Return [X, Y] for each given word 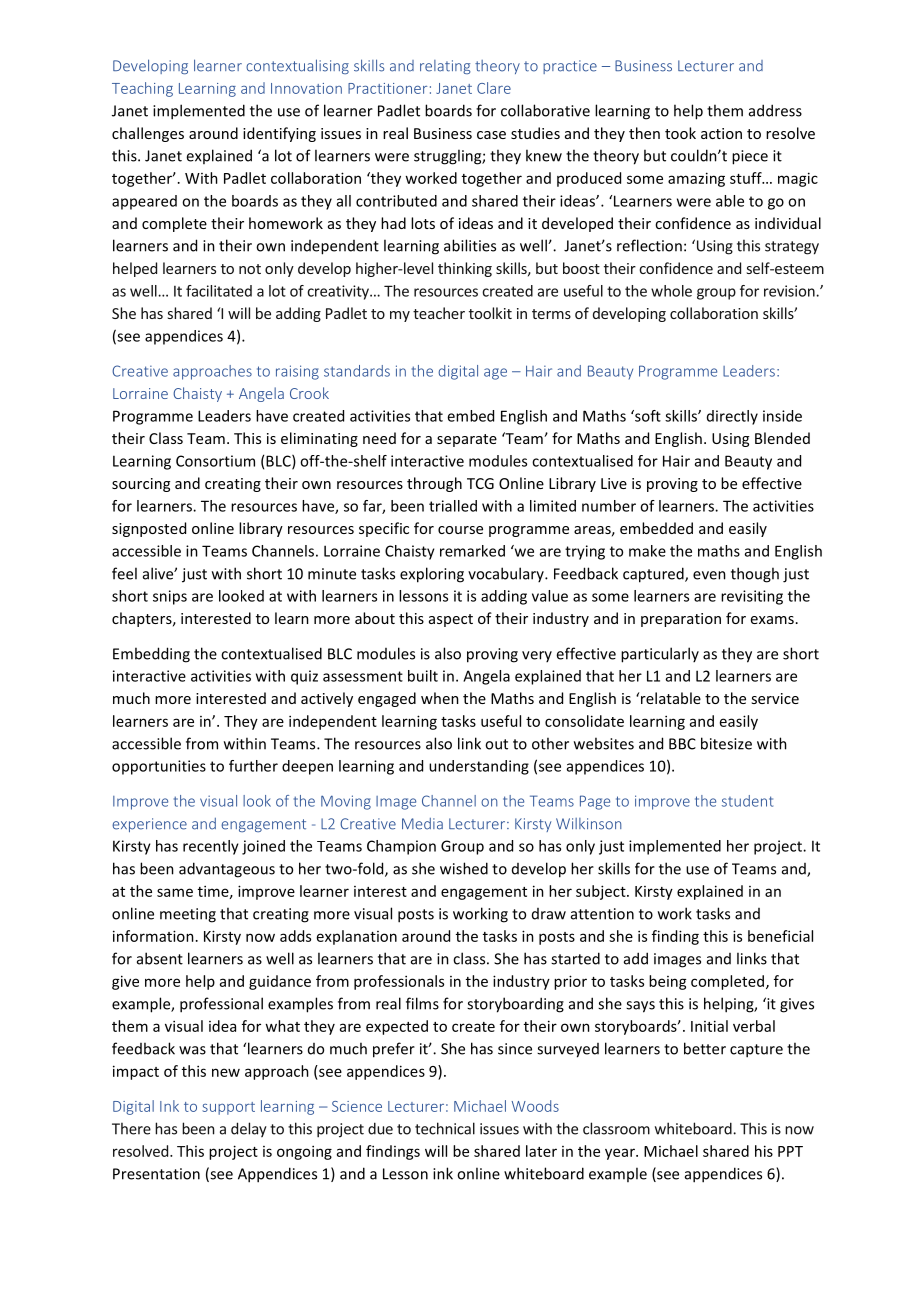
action [721, 133]
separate [467, 440]
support [228, 1108]
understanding [479, 767]
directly [732, 417]
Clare [494, 88]
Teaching [142, 89]
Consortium [215, 461]
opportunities [159, 767]
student [747, 801]
